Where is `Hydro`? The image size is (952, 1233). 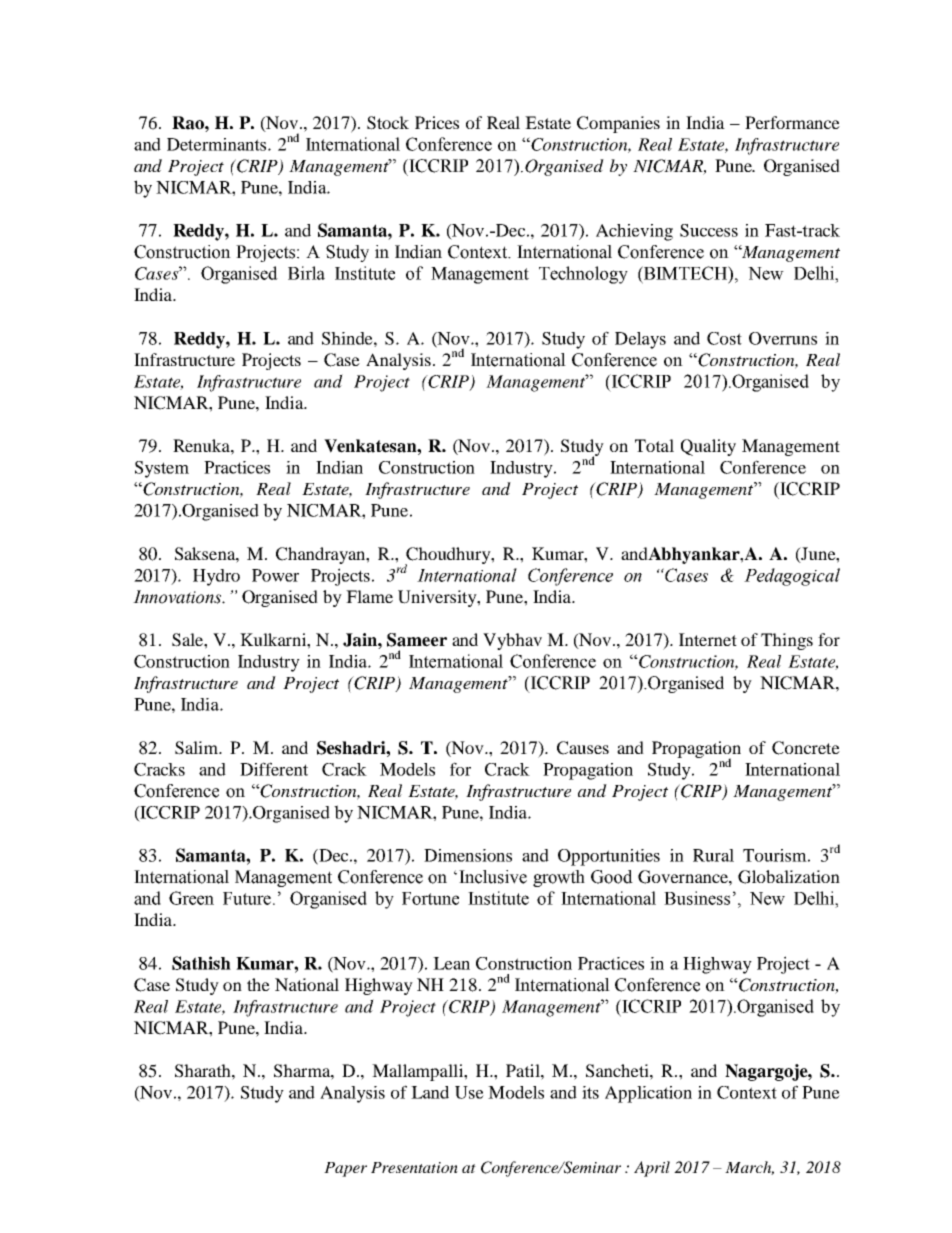 Hydro is located at coordinates (216, 577).
